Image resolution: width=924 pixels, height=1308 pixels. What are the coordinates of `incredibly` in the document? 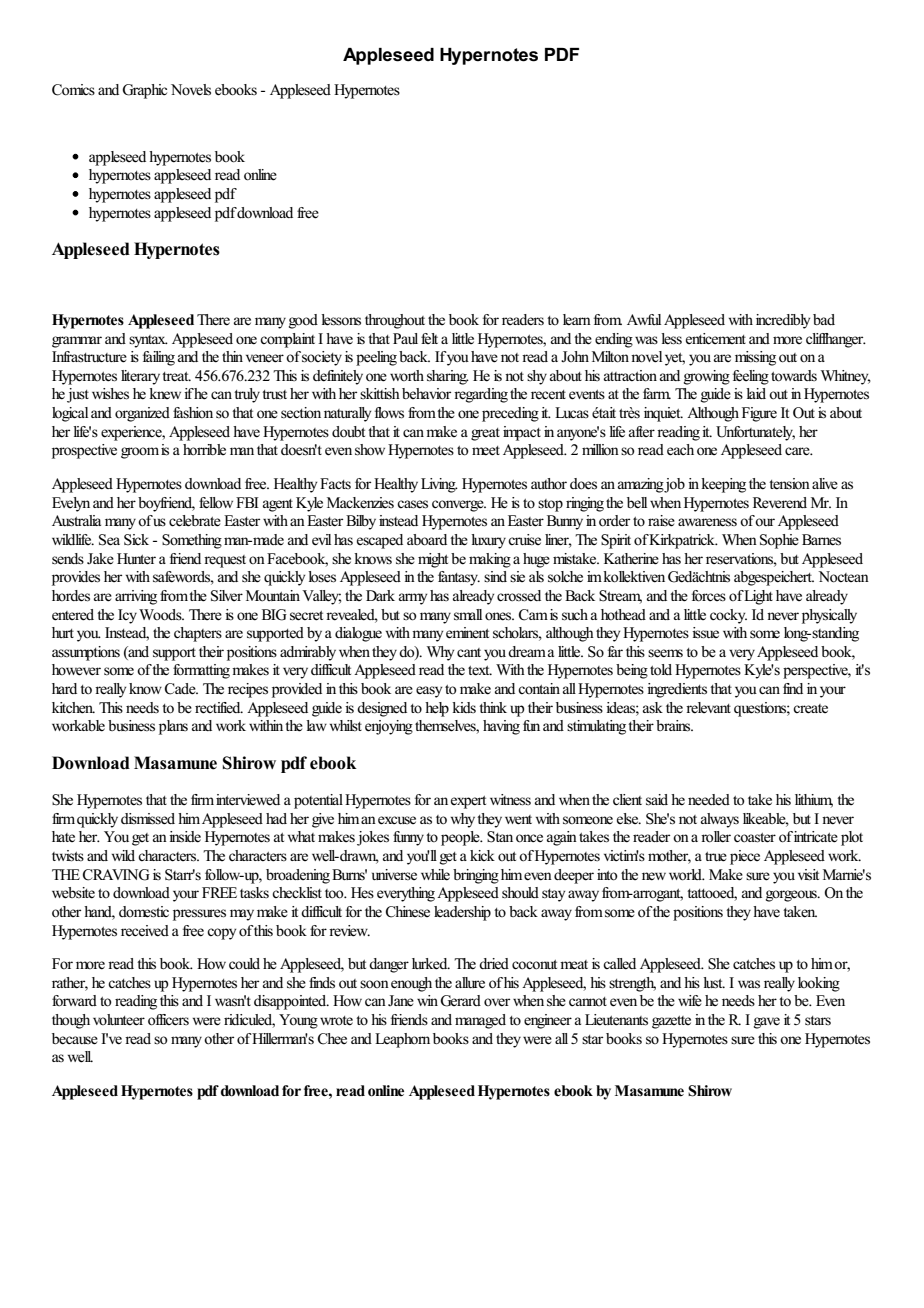 It's located at (783, 321).
